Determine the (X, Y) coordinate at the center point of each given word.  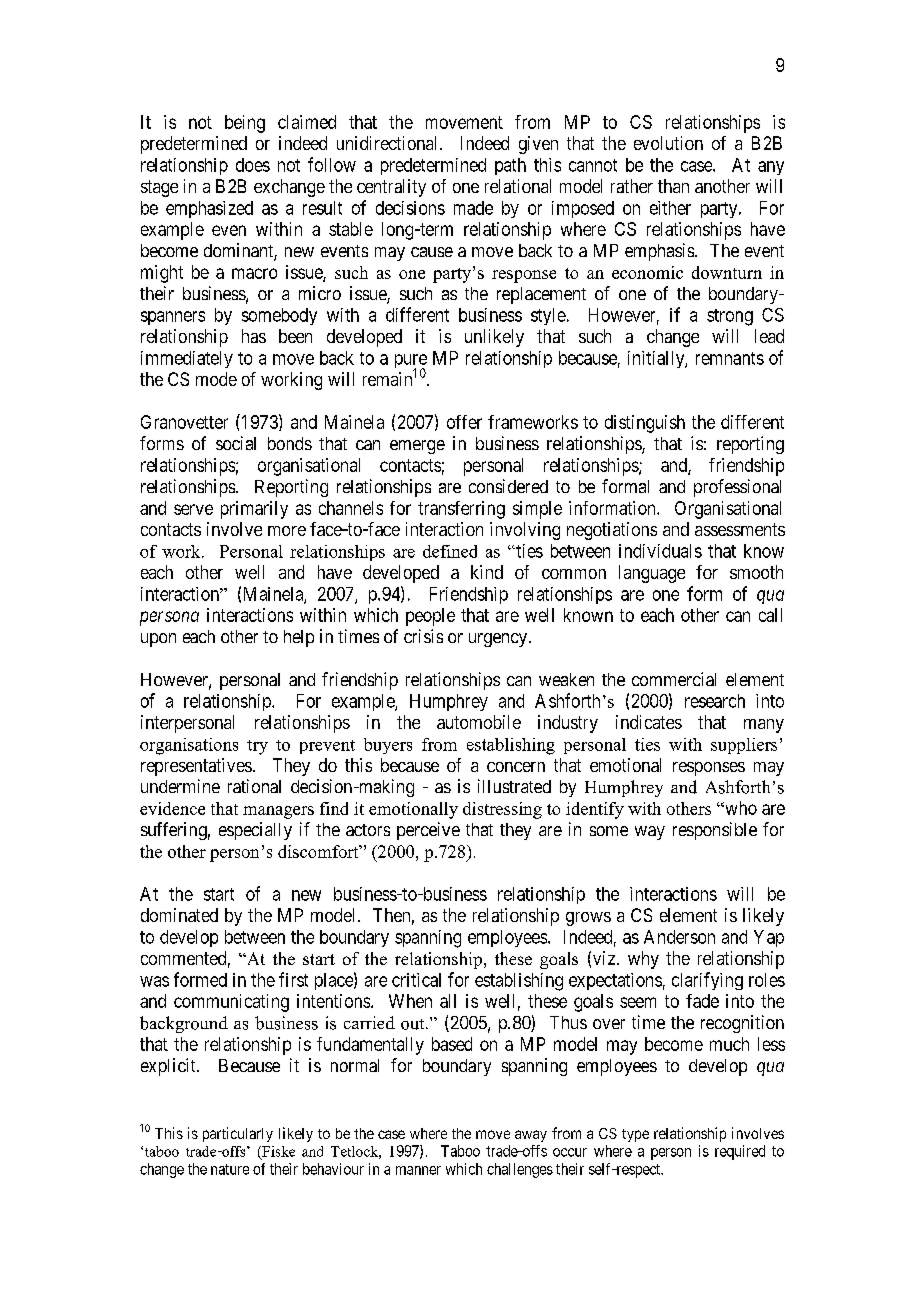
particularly (238, 1134)
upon (158, 640)
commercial (674, 679)
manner (418, 1170)
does (253, 165)
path (510, 166)
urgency (499, 640)
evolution (668, 143)
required (740, 1152)
